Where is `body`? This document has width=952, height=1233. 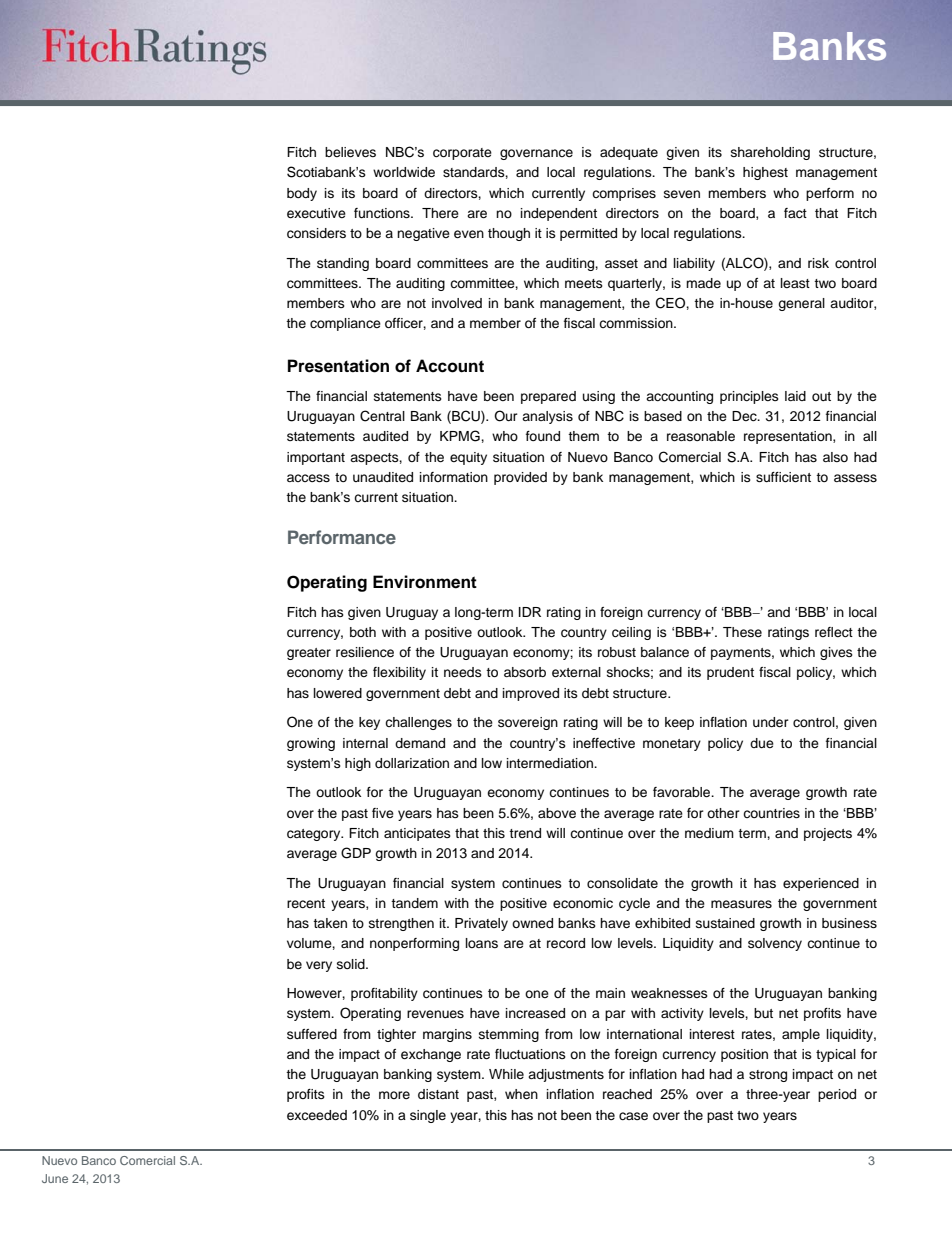
body is located at coordinates (302, 194).
